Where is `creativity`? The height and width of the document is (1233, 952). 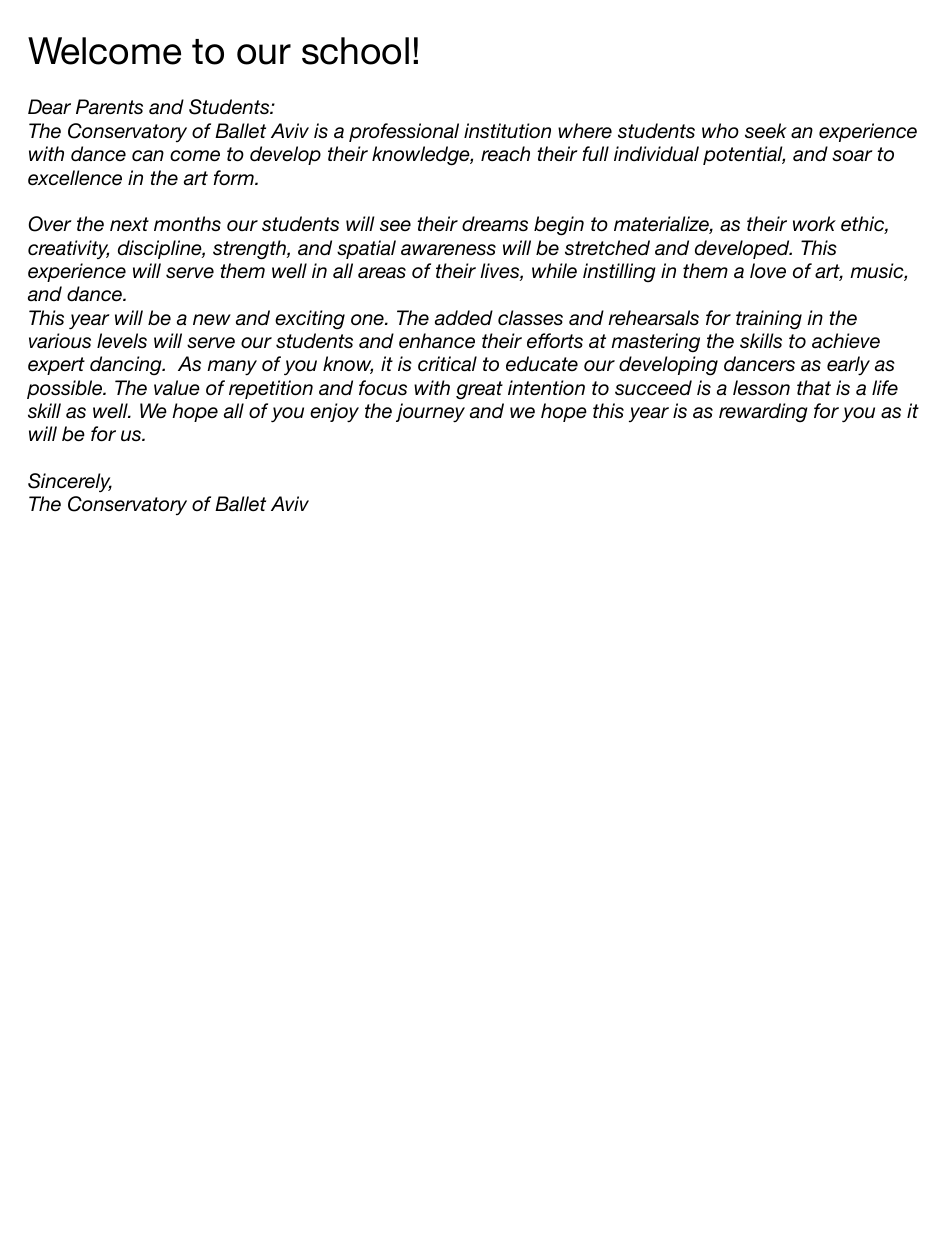 creativity is located at coordinates (68, 249).
